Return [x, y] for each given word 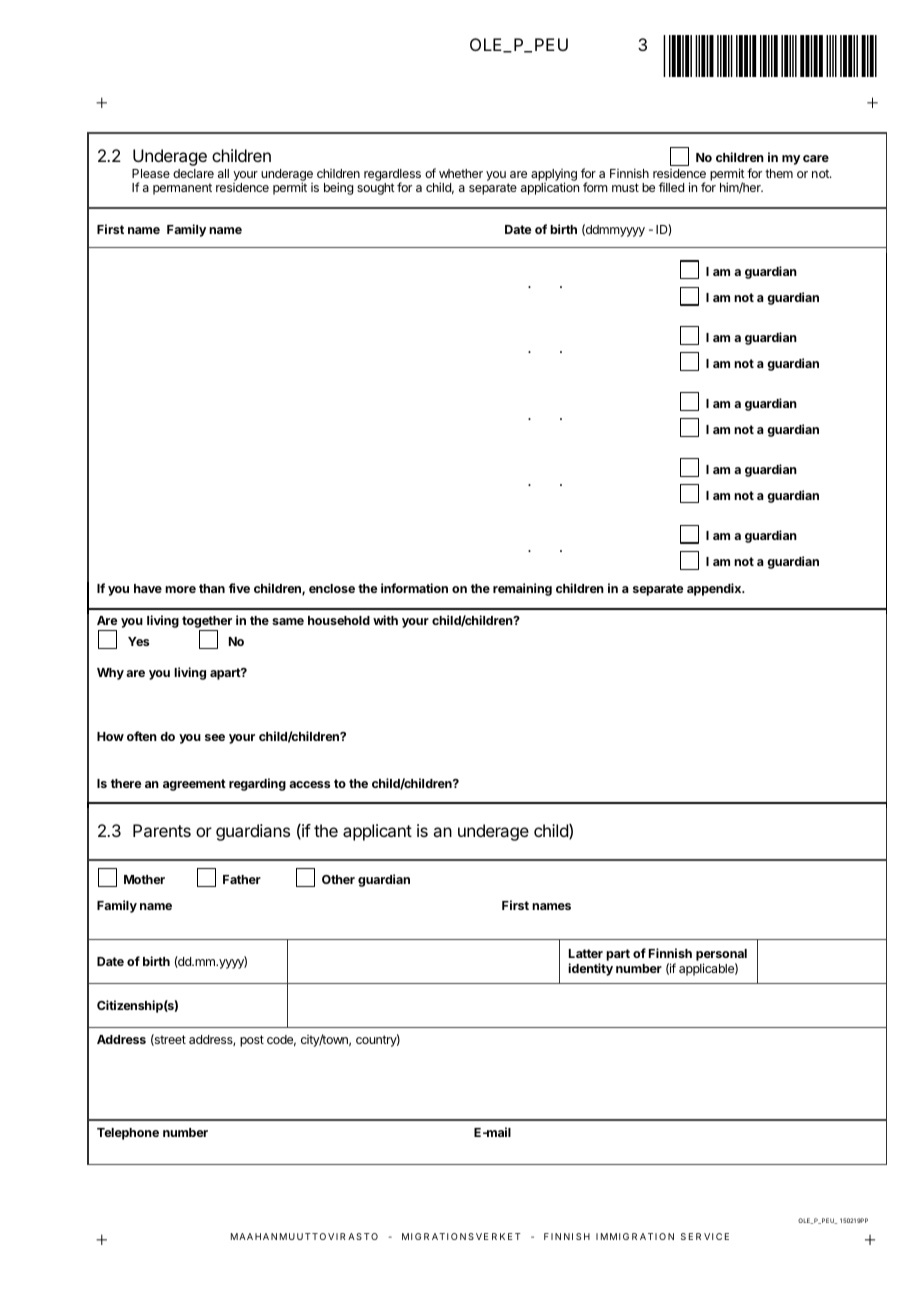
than [212, 588]
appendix [715, 589]
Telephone [128, 1134]
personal [721, 956]
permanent [182, 189]
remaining [522, 589]
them [779, 173]
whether [461, 173]
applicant [377, 832]
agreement [194, 785]
